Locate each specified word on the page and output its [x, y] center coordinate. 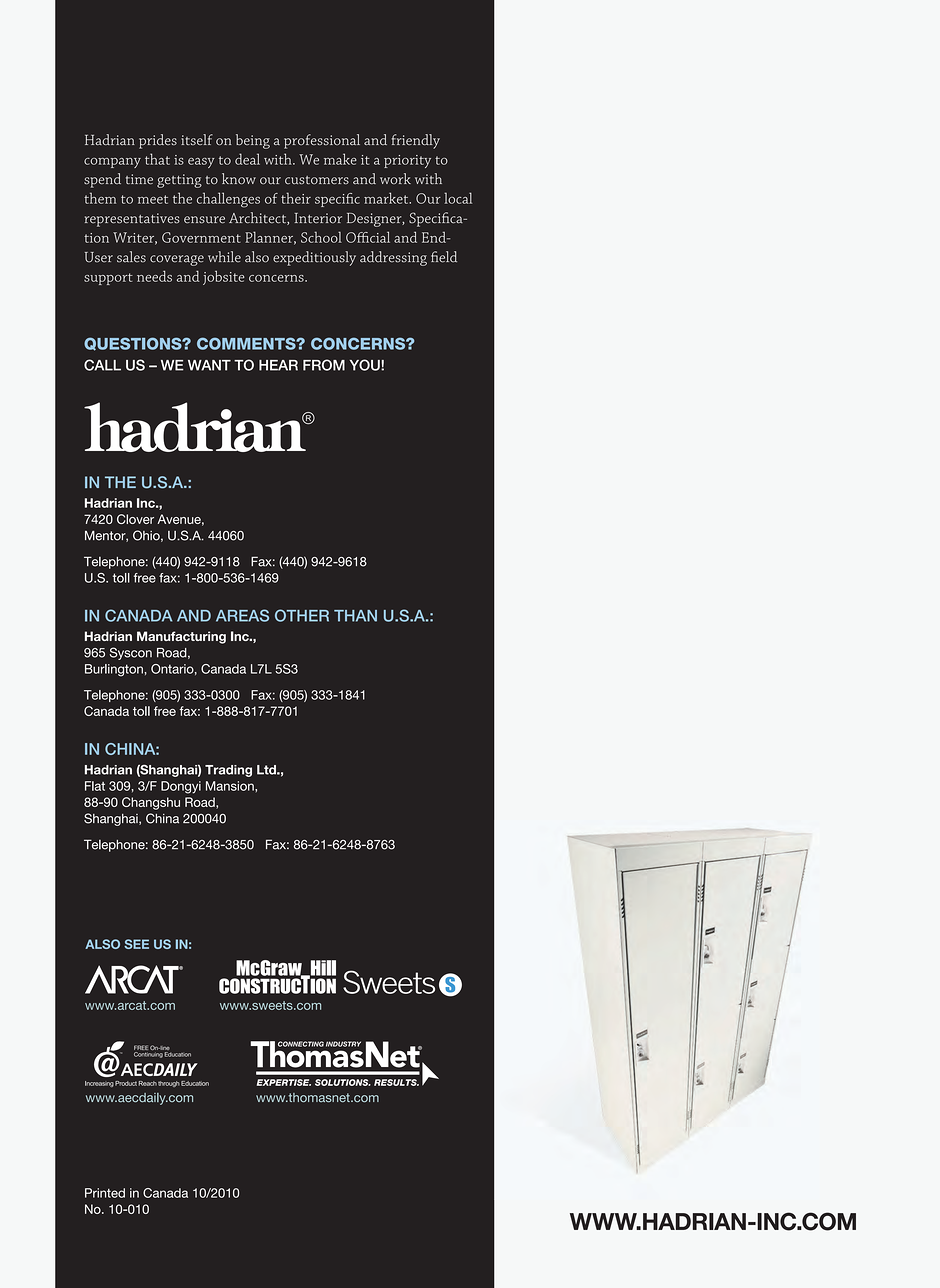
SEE [136, 944]
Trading [228, 771]
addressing [393, 258]
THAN [355, 616]
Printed [105, 1193]
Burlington [115, 670]
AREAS [242, 615]
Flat [95, 786]
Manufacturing [181, 637]
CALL [102, 365]
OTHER [302, 615]
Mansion [231, 786]
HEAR [278, 365]
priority [407, 161]
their [296, 198]
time [139, 179]
